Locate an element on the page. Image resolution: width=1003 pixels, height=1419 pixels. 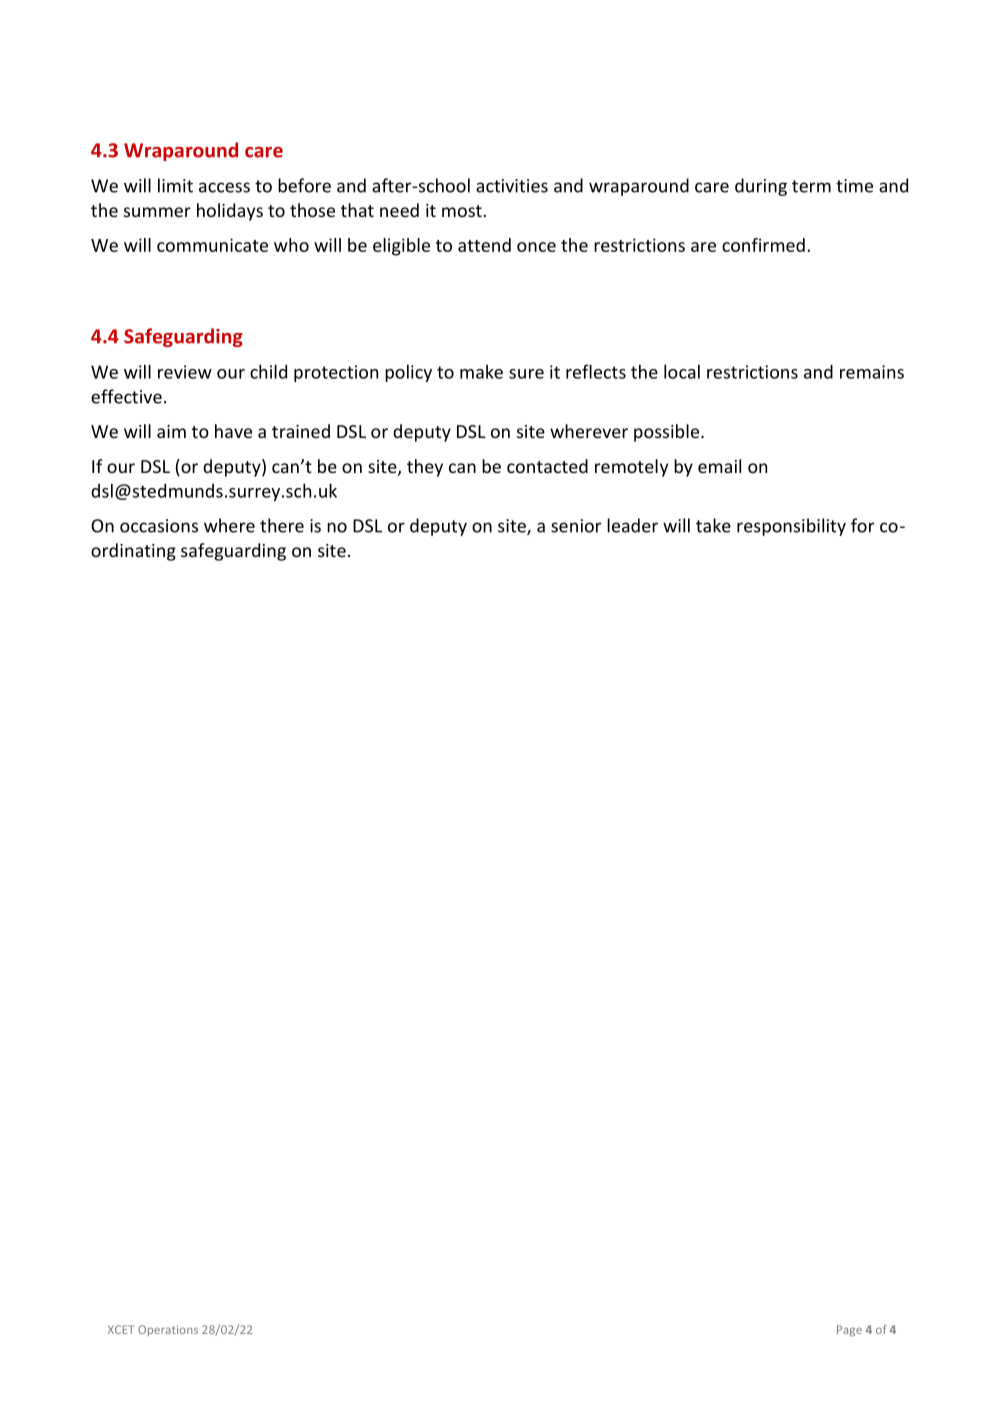
responsibility is located at coordinates (791, 527).
